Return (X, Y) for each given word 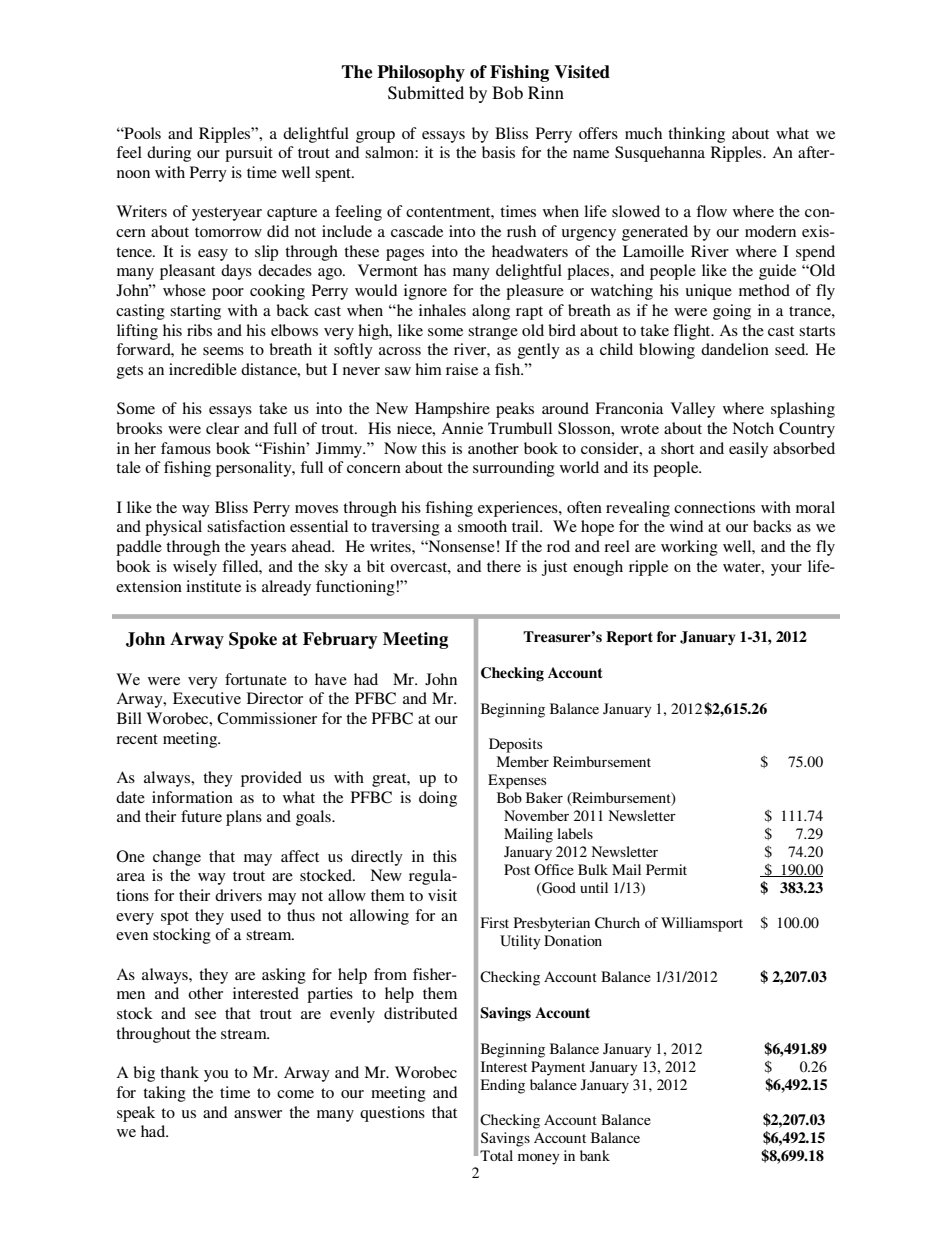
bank (595, 1155)
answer (258, 1114)
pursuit (249, 154)
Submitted (426, 93)
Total (496, 1155)
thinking (696, 135)
